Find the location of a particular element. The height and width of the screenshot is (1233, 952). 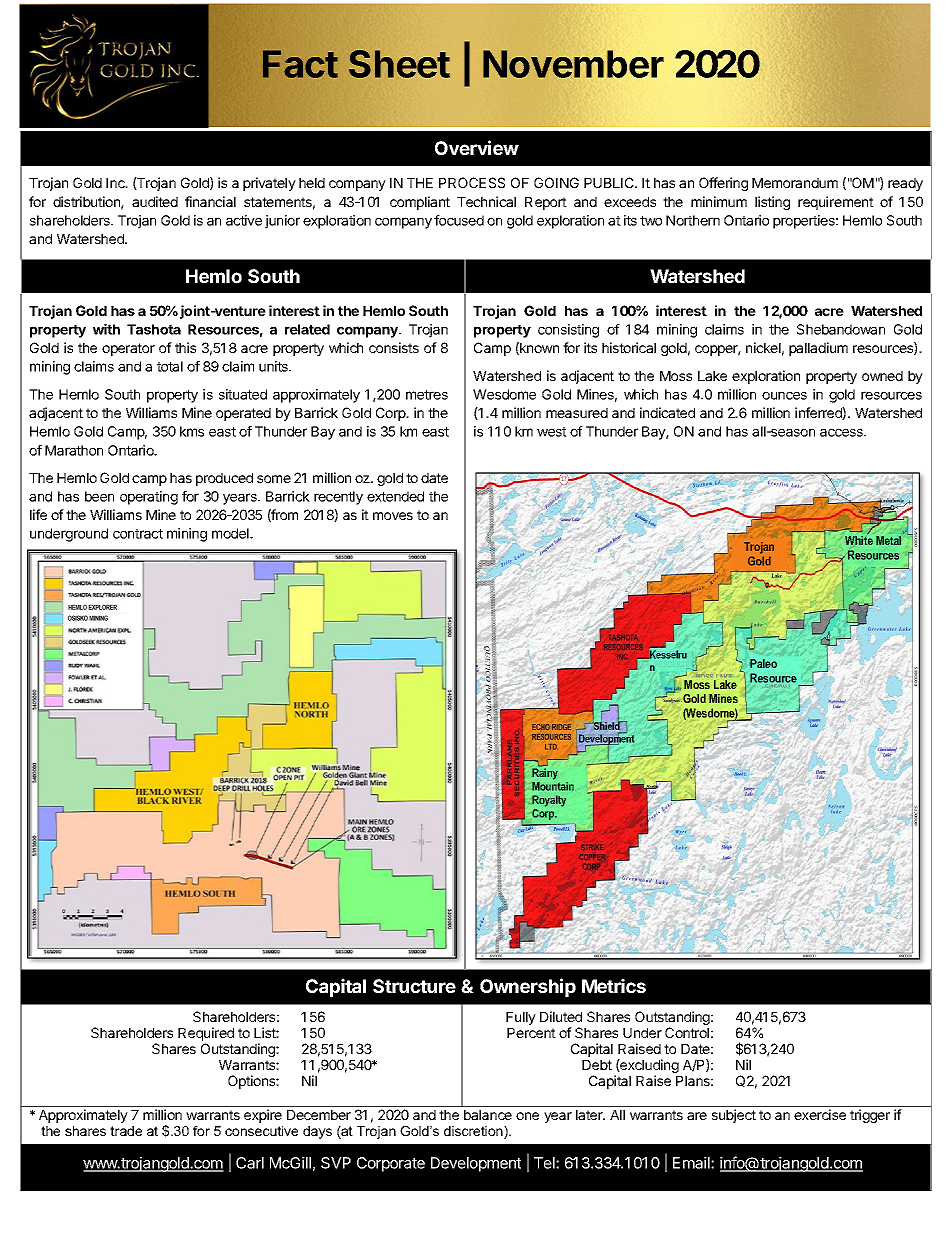

moves is located at coordinates (393, 516).
